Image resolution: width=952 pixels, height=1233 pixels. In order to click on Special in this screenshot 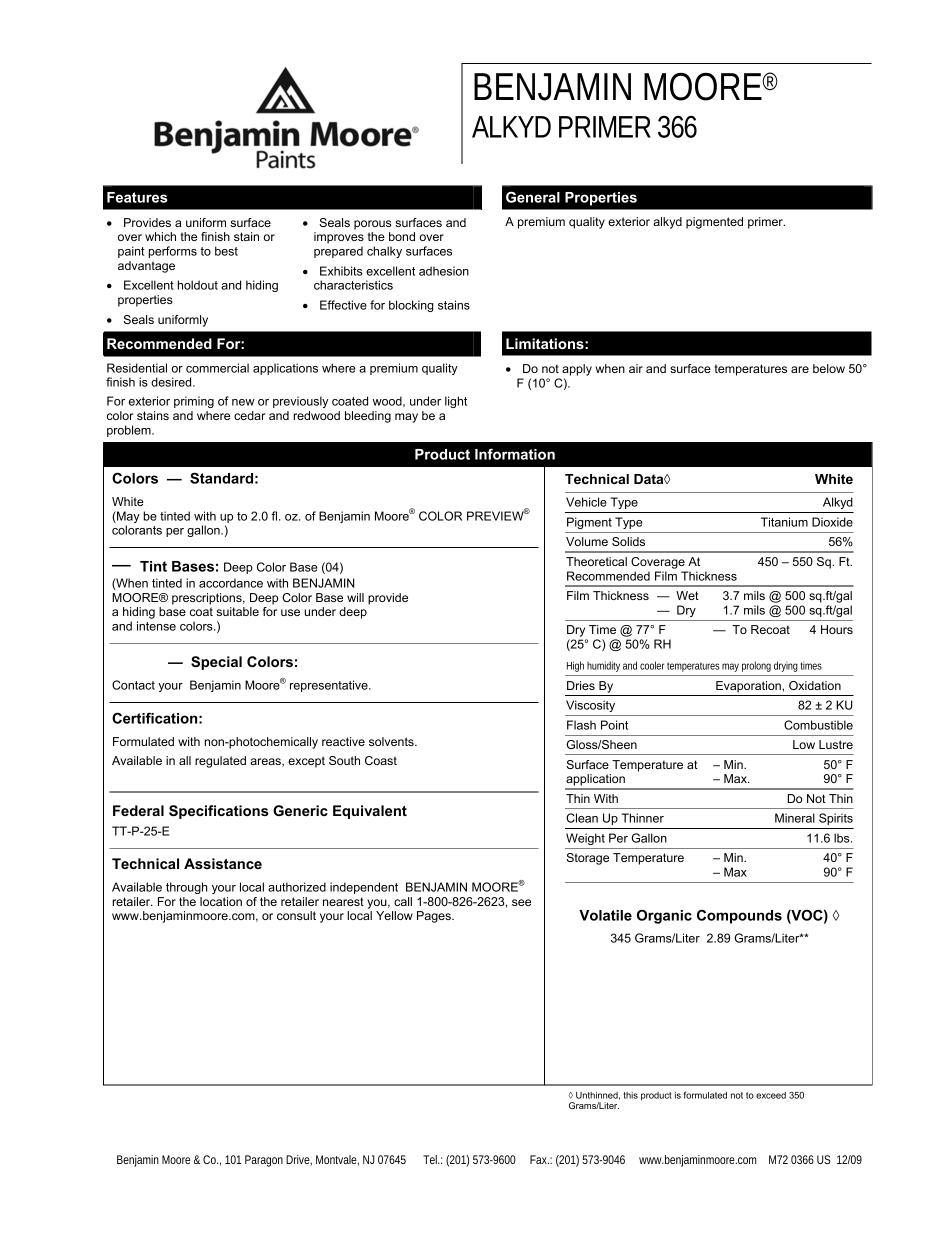, I will do `click(216, 663)`.
